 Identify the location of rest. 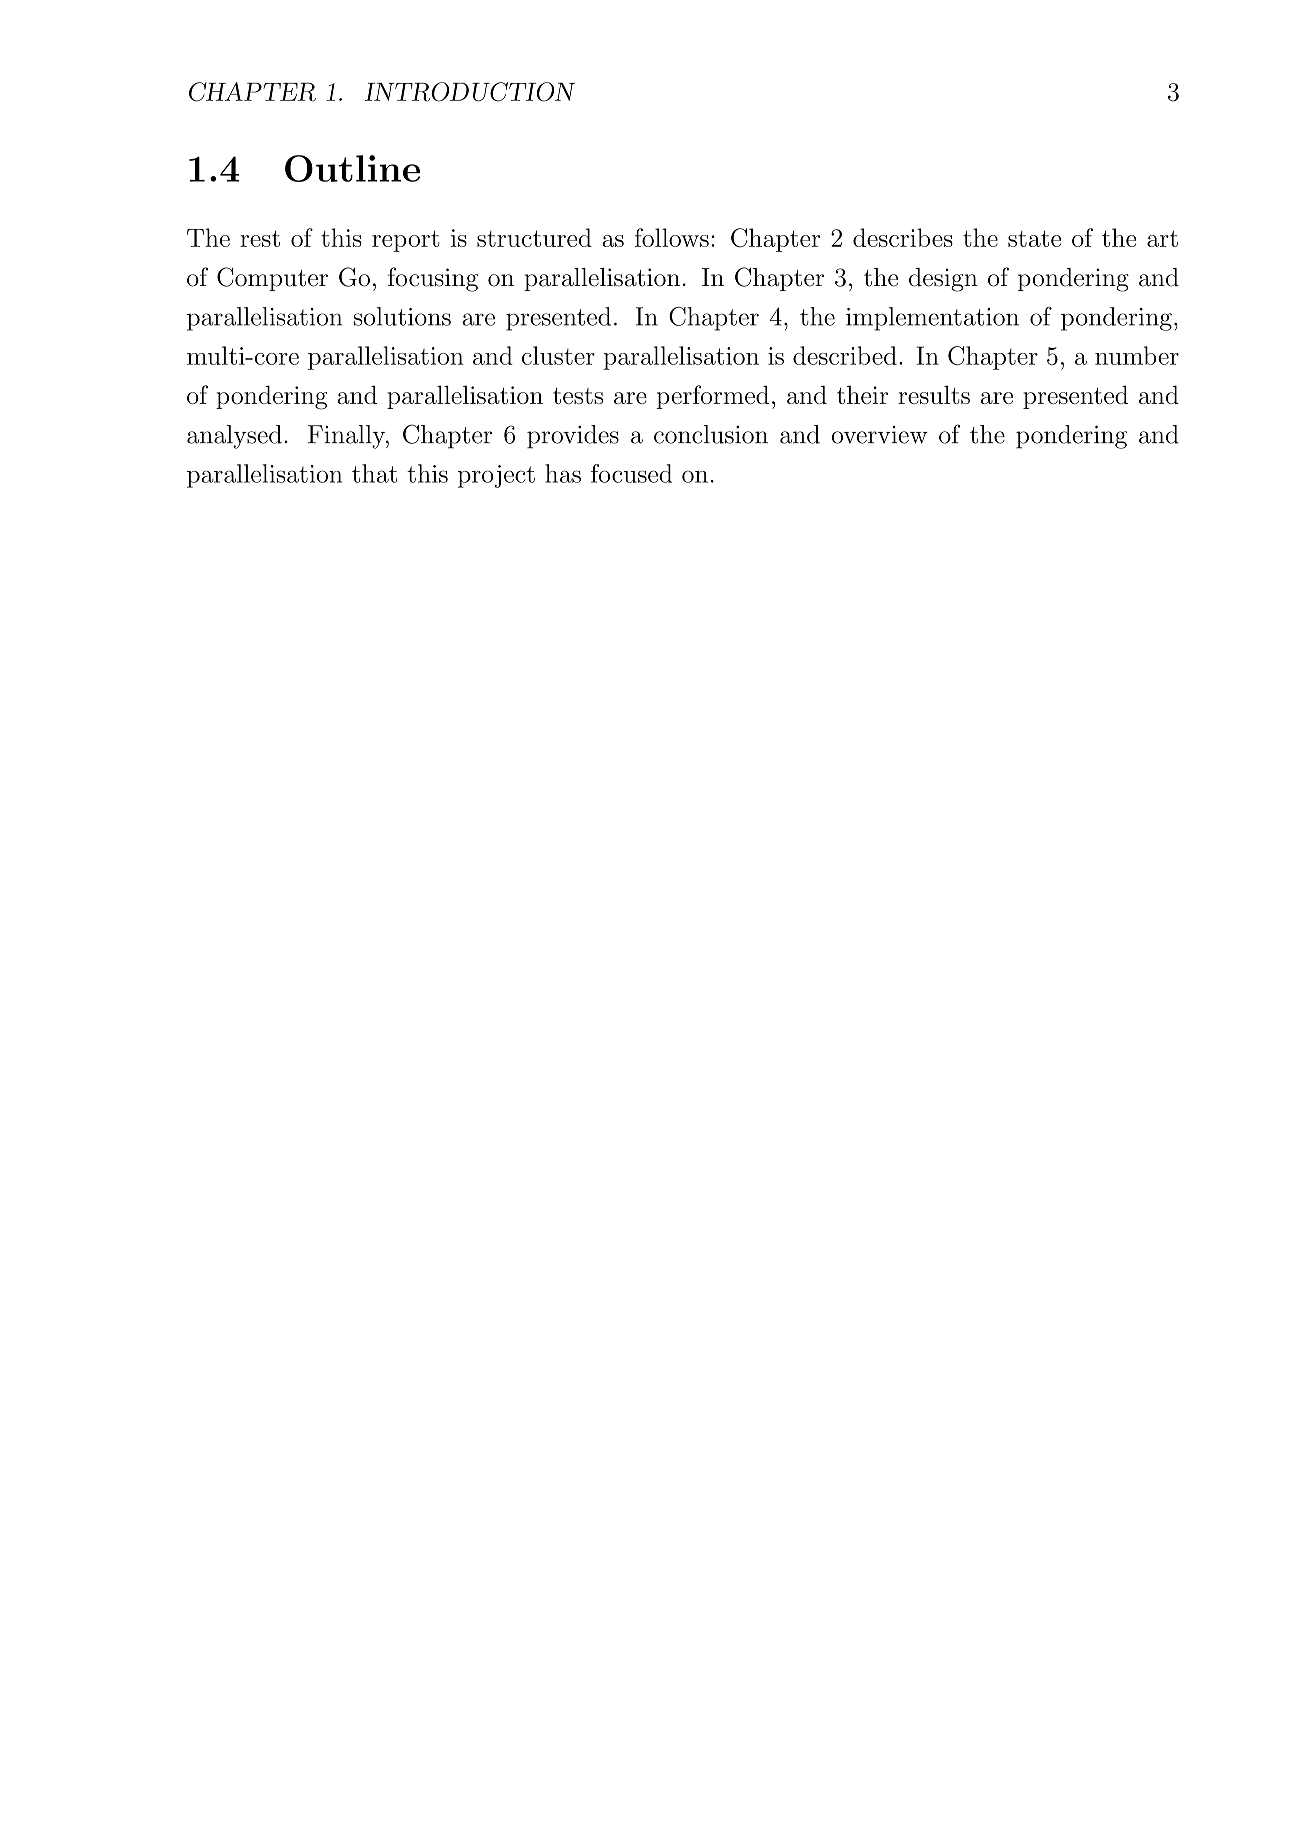
(260, 238).
